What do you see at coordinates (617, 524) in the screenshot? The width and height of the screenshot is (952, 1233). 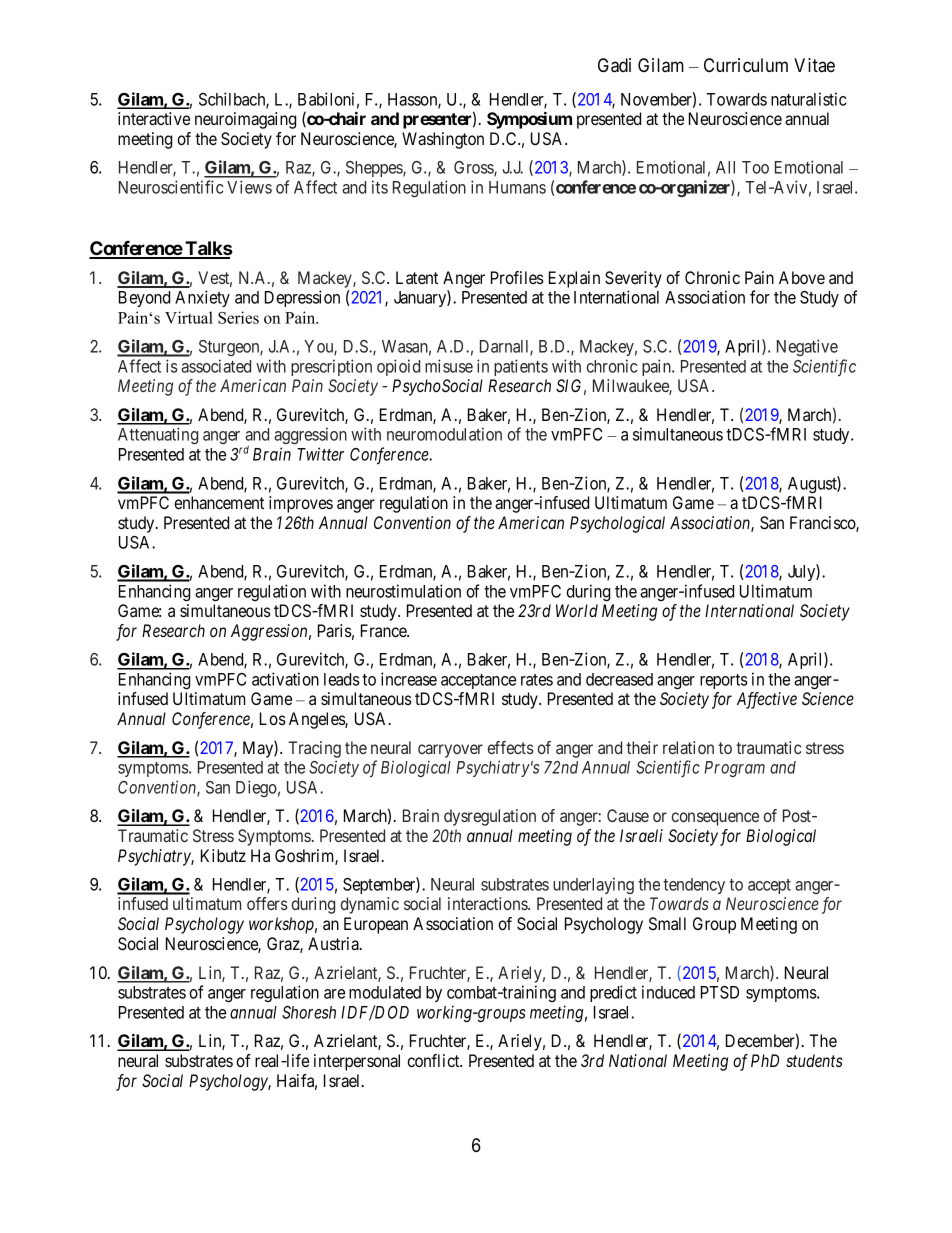 I see `Psychological` at bounding box center [617, 524].
